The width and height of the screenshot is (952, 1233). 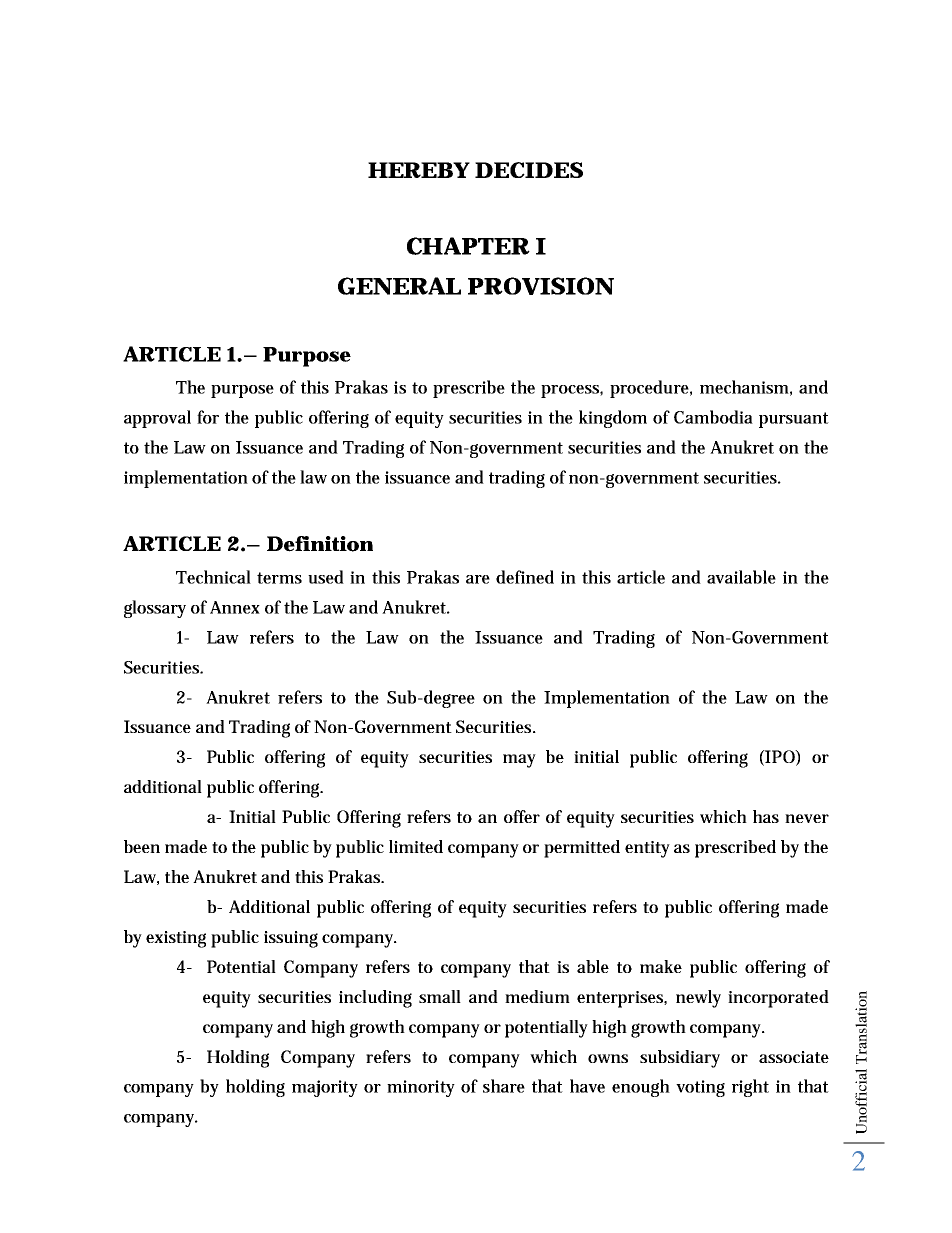 I want to click on defined, so click(x=525, y=577).
